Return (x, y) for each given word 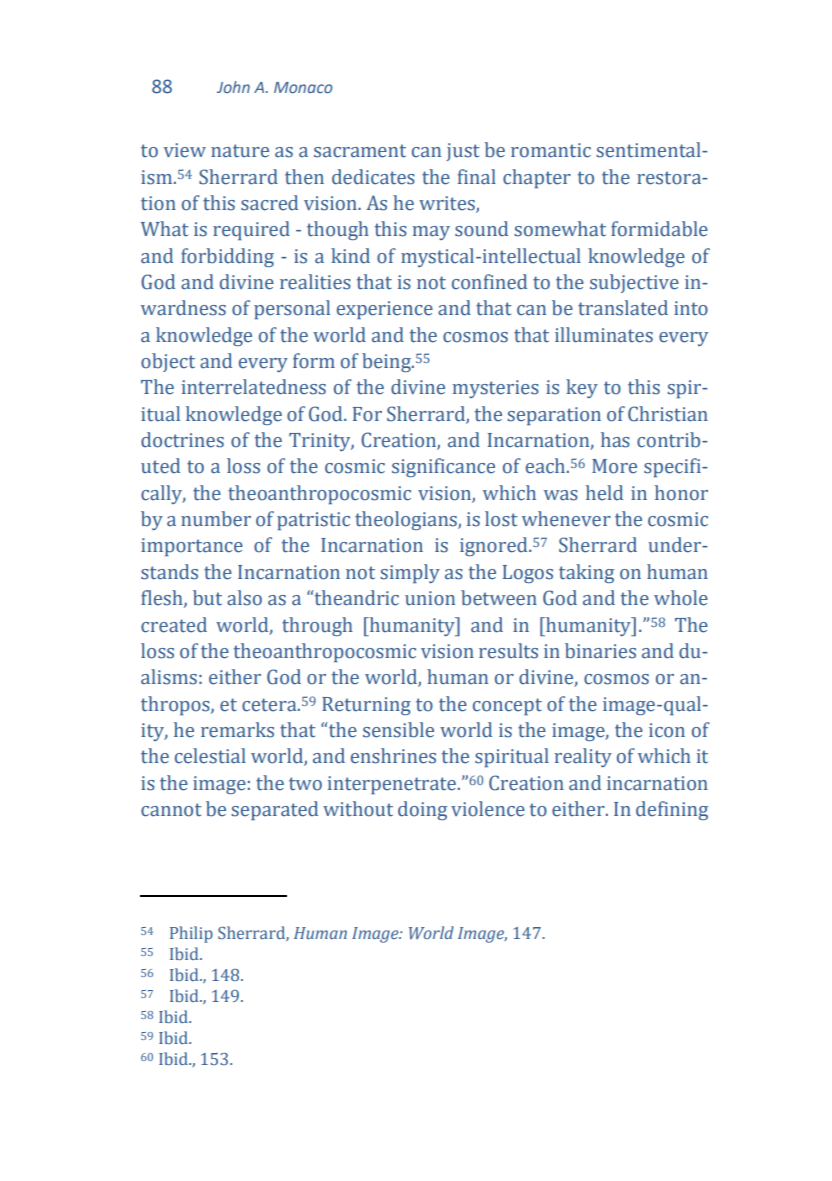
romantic (551, 150)
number (216, 519)
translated (623, 308)
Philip (191, 934)
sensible (398, 730)
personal (292, 309)
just (463, 152)
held (604, 493)
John (233, 87)
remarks (237, 730)
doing (422, 810)
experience (385, 310)
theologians (407, 520)
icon (667, 730)
